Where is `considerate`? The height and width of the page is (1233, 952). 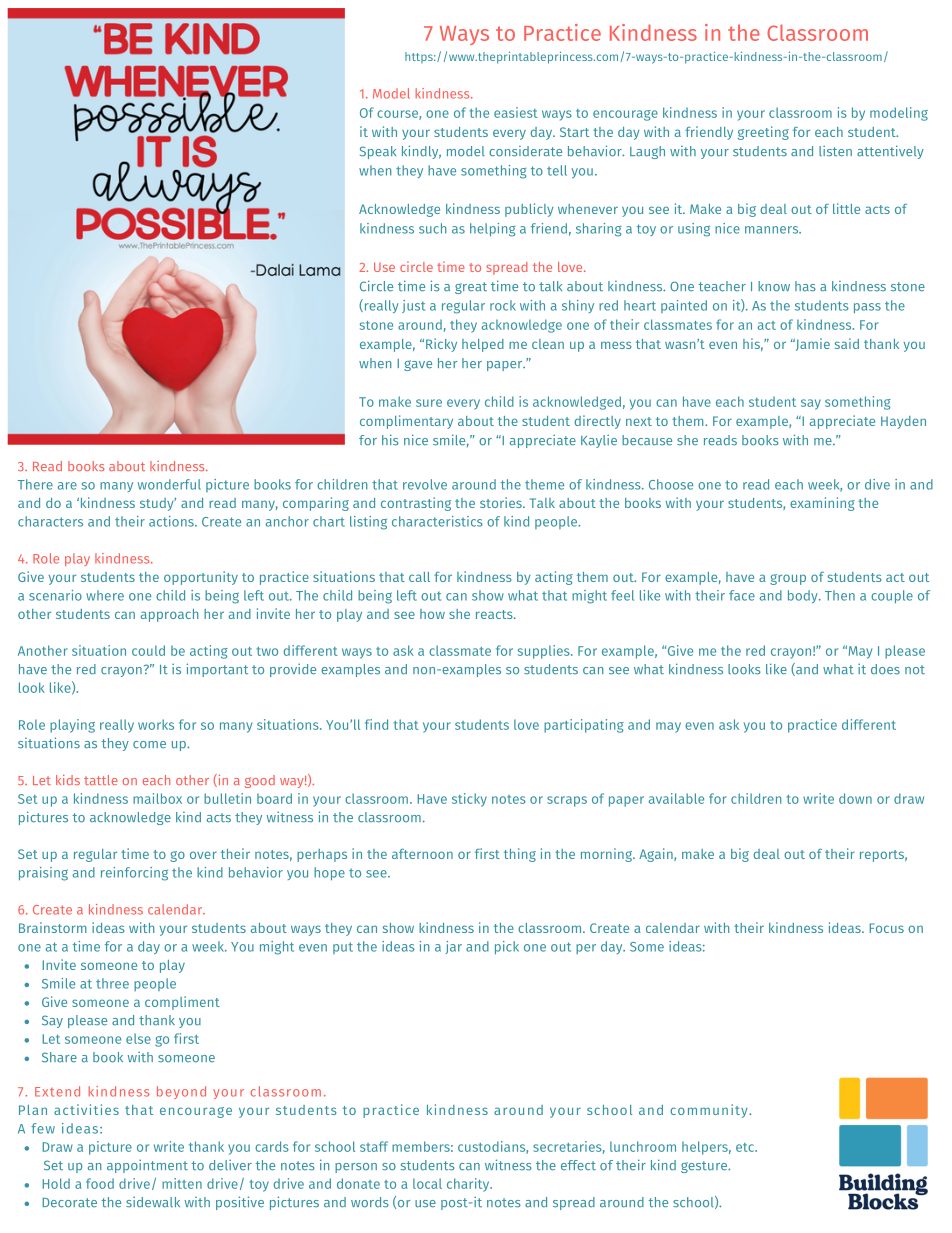
considerate is located at coordinates (525, 151).
